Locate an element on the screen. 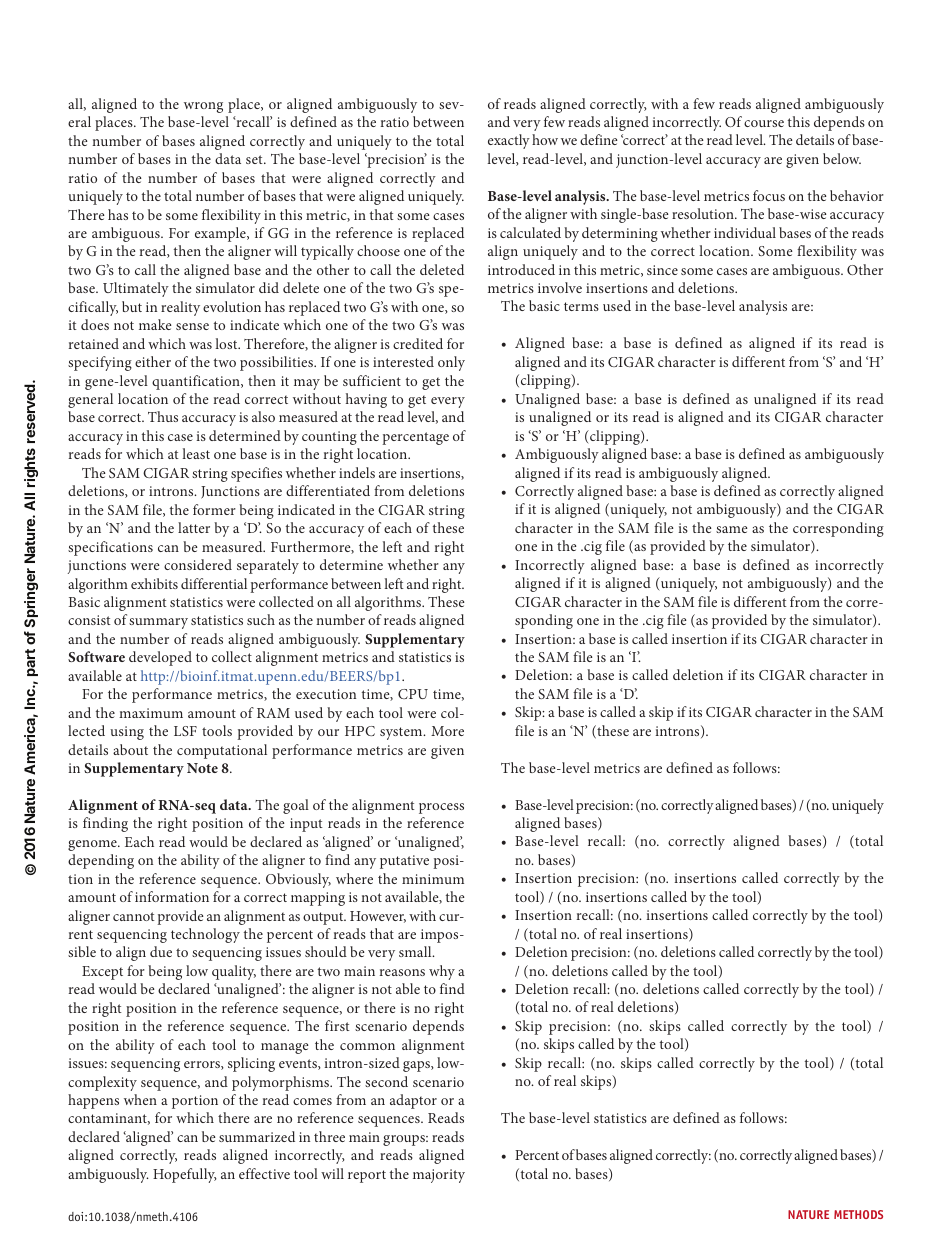  considered is located at coordinates (198, 564).
